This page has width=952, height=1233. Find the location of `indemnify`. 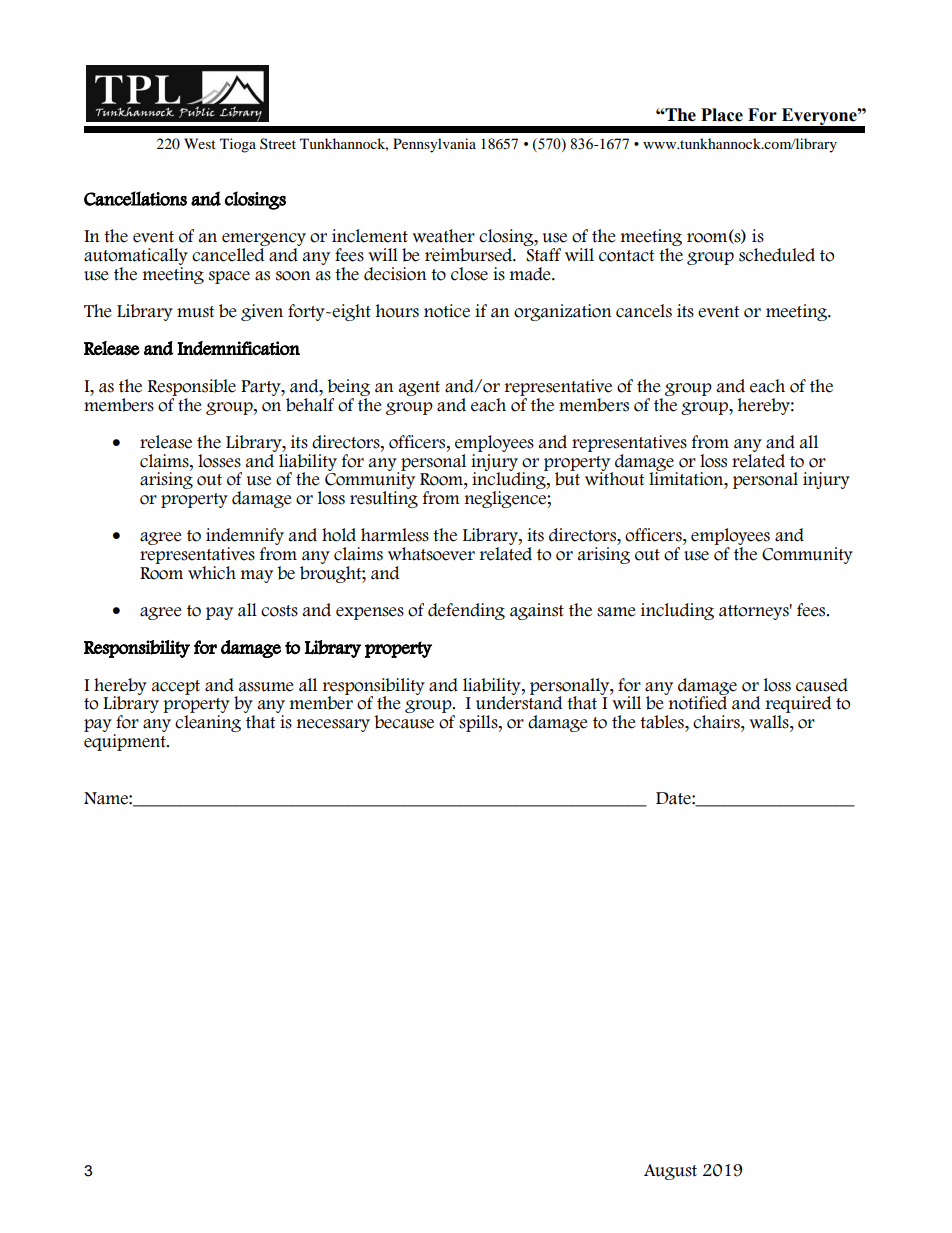

indemnify is located at coordinates (245, 538).
